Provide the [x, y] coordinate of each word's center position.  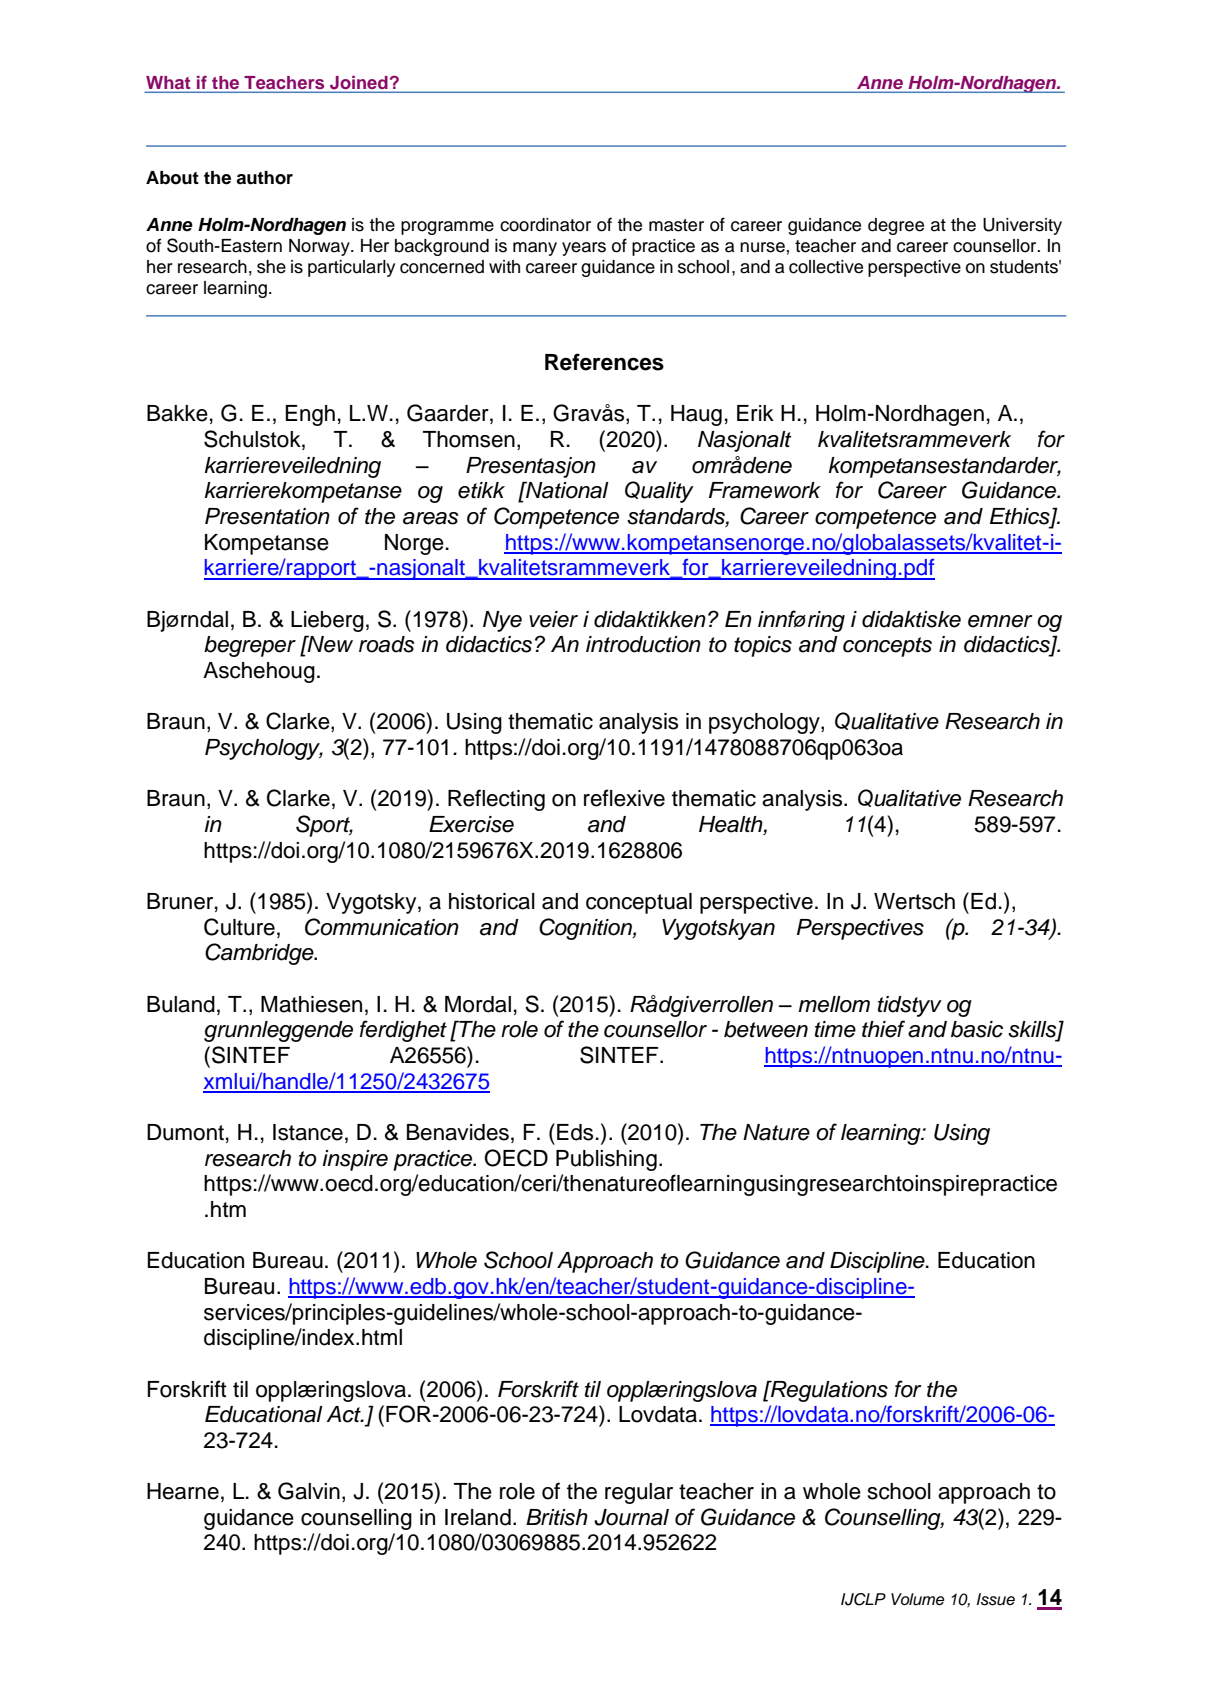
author [264, 178]
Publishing [606, 1160]
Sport [324, 826]
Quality [659, 492]
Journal [631, 1517]
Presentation [267, 516]
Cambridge [260, 954]
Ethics [1021, 517]
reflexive [624, 798]
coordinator [545, 225]
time [835, 1029]
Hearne [183, 1491]
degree [896, 226]
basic [977, 1029]
